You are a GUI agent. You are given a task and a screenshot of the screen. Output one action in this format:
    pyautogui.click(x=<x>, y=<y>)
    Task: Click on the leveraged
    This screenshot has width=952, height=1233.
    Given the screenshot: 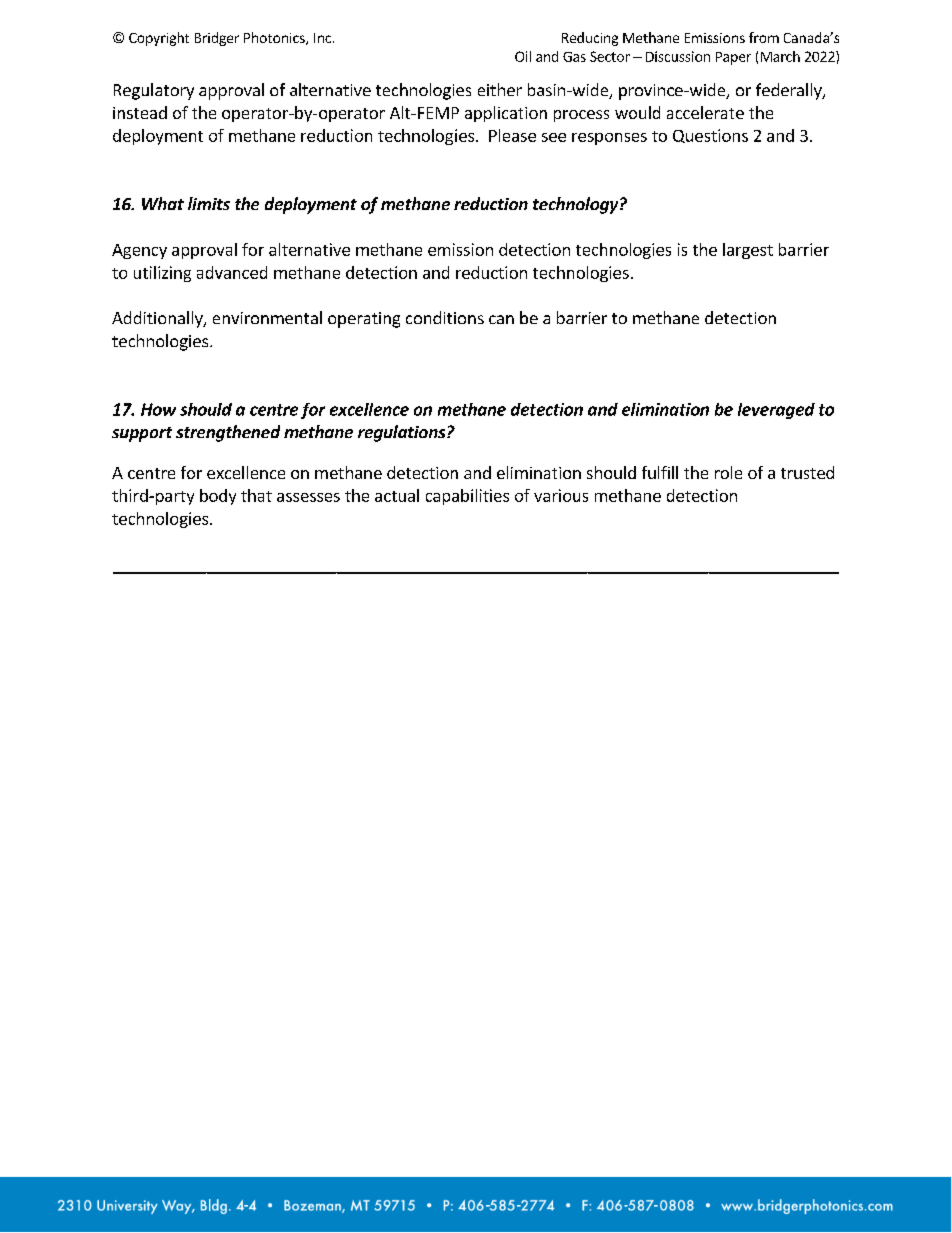 What is the action you would take?
    pyautogui.click(x=776, y=411)
